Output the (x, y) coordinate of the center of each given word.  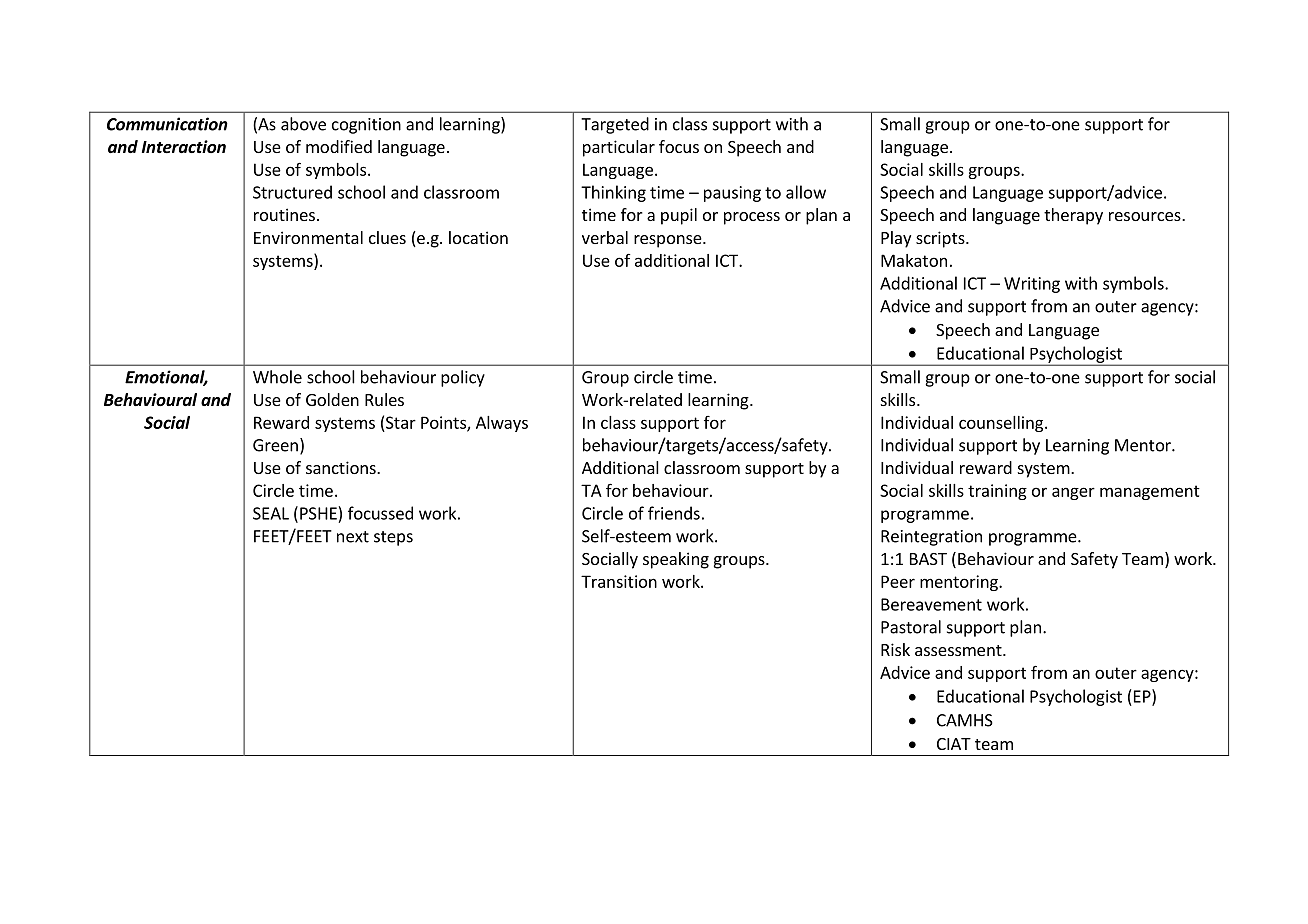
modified (339, 146)
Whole (277, 377)
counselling (1002, 424)
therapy (1073, 216)
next (353, 537)
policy (463, 378)
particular (619, 148)
